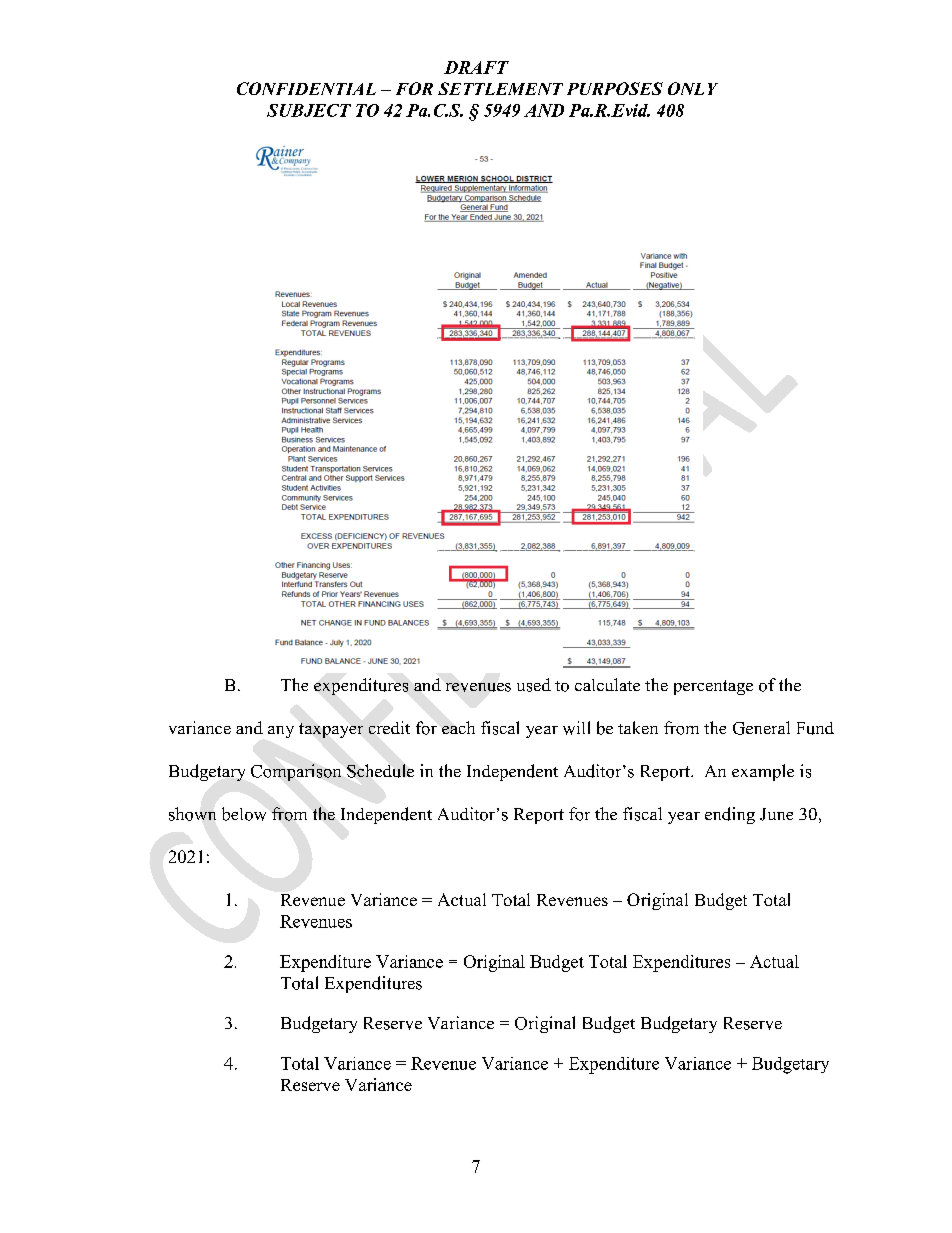  What do you see at coordinates (713, 687) in the page?
I see `percentage` at bounding box center [713, 687].
